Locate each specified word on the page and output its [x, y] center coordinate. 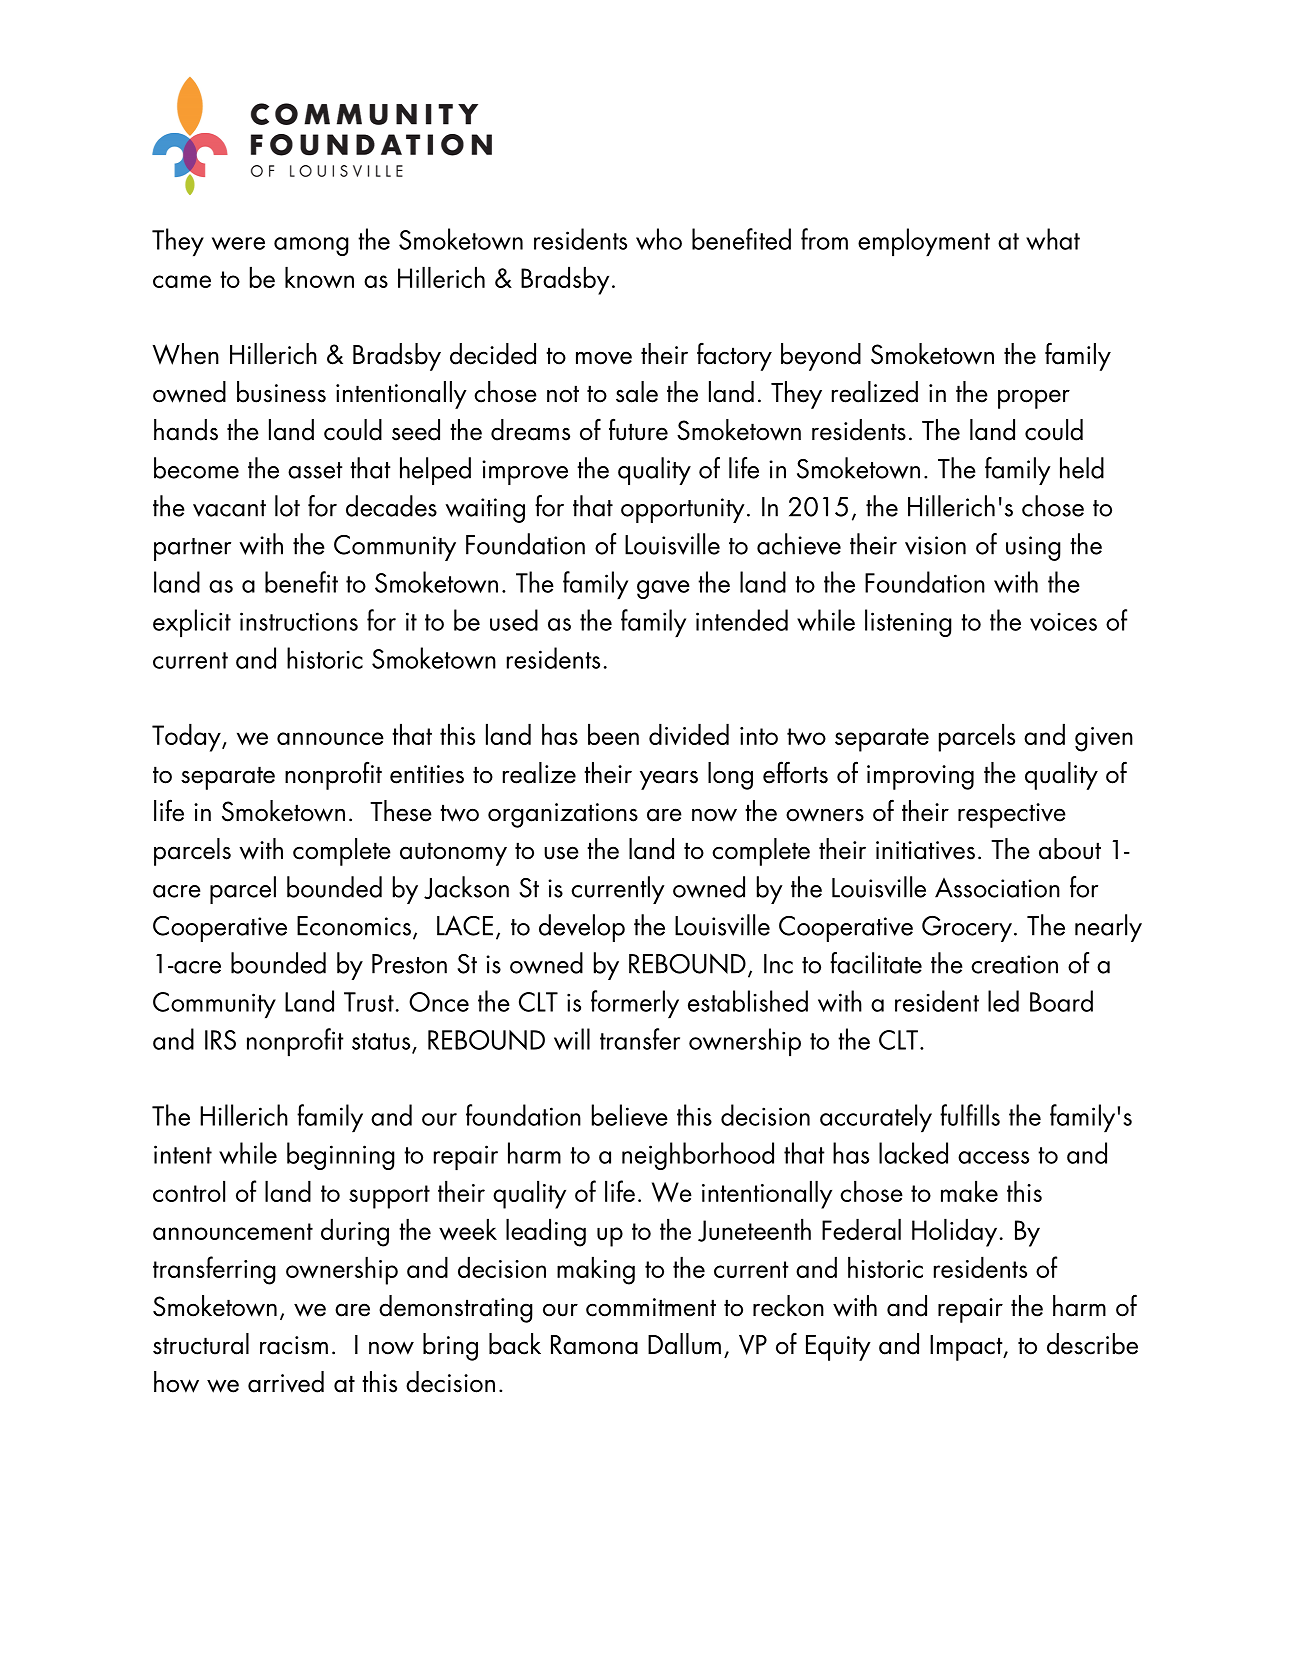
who [659, 239]
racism [294, 1345]
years [669, 780]
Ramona [594, 1345]
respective [1012, 815]
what [1053, 239]
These [401, 811]
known [319, 277]
